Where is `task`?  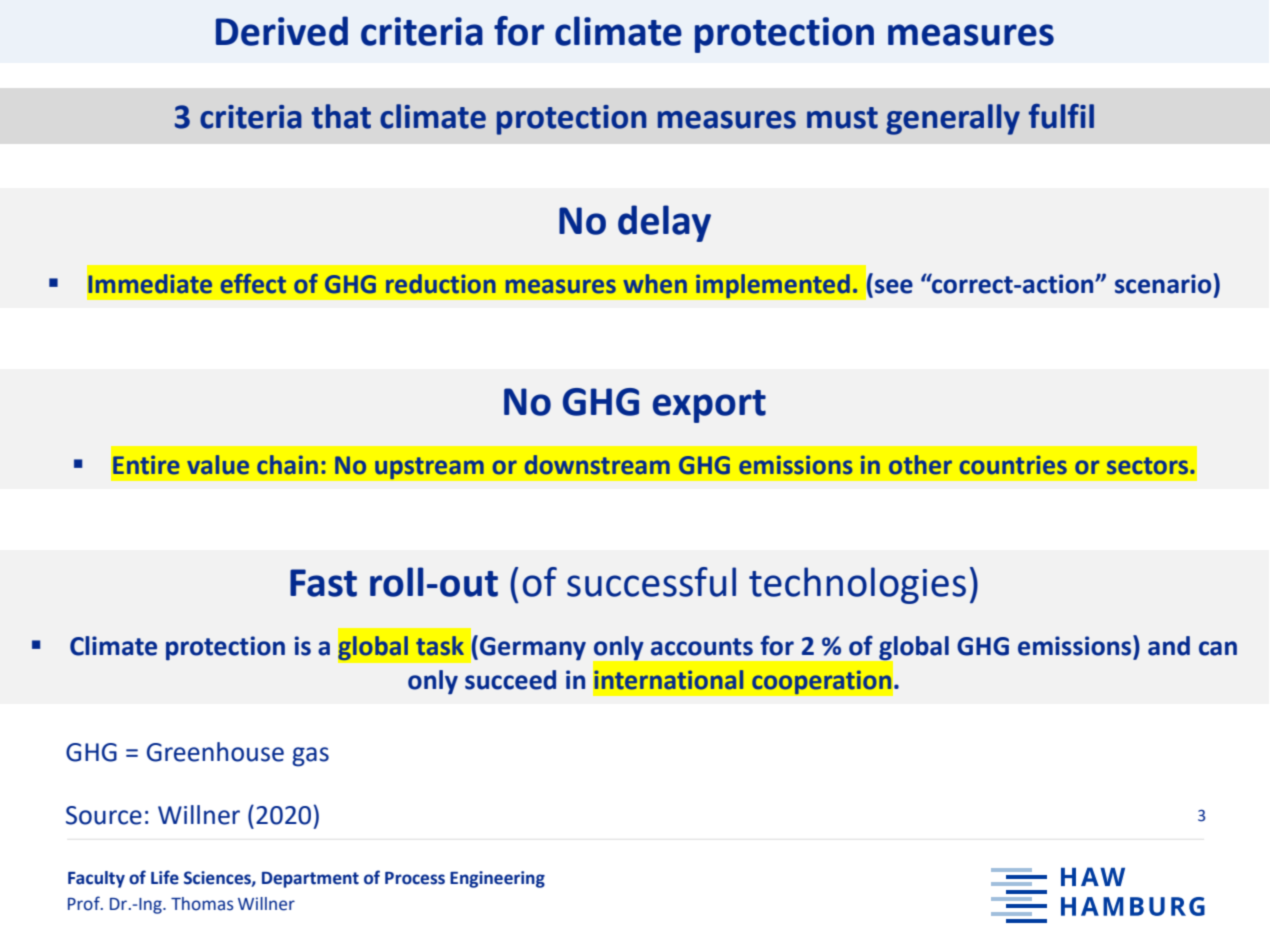
task is located at coordinates (440, 646).
